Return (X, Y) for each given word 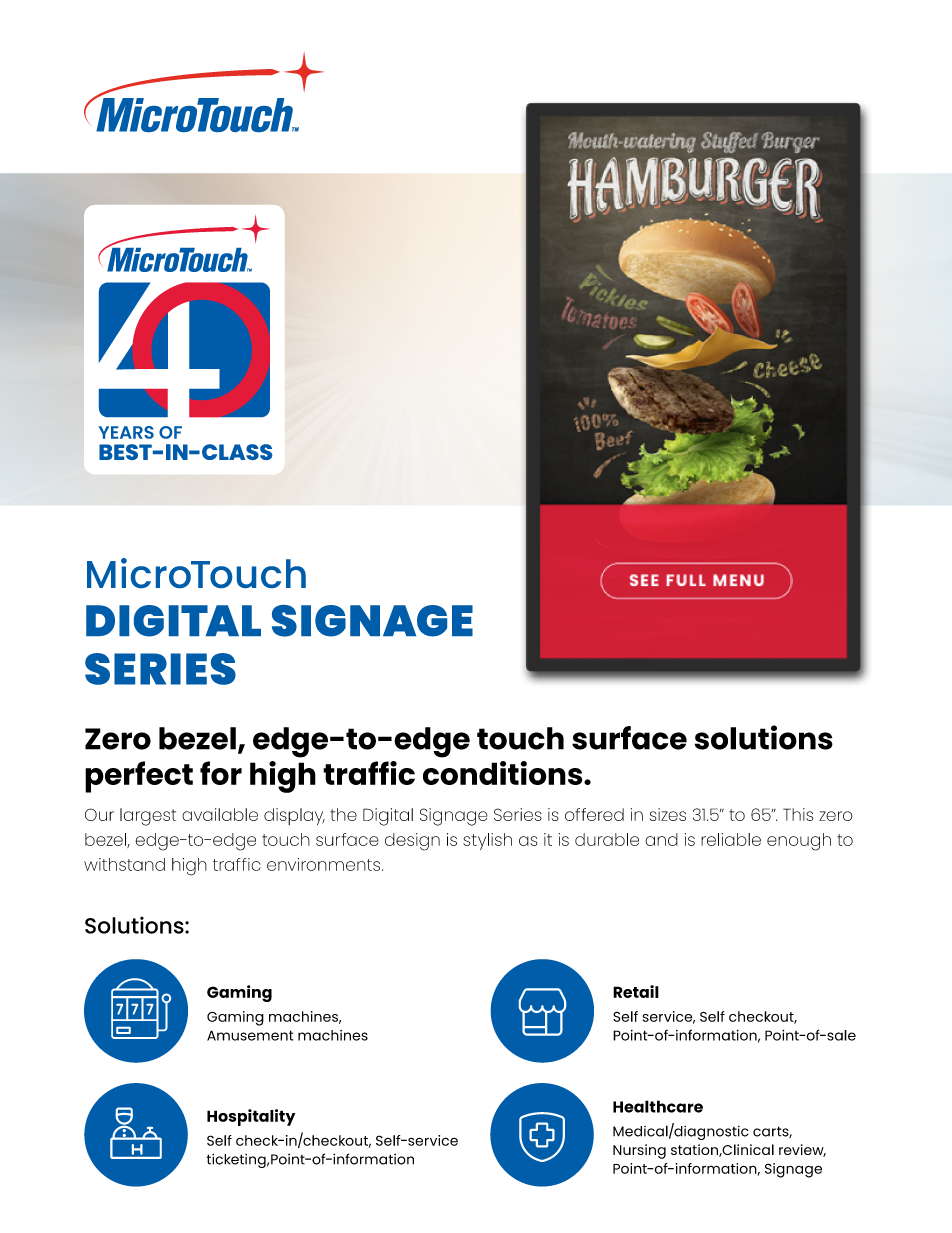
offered (594, 814)
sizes (668, 814)
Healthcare (658, 1106)
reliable (731, 839)
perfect (139, 777)
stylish (487, 841)
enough (799, 842)
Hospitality (251, 1117)
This (798, 814)
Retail (636, 991)
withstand (124, 864)
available (220, 814)
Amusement (250, 1035)
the (343, 814)
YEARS (126, 432)
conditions (504, 773)
